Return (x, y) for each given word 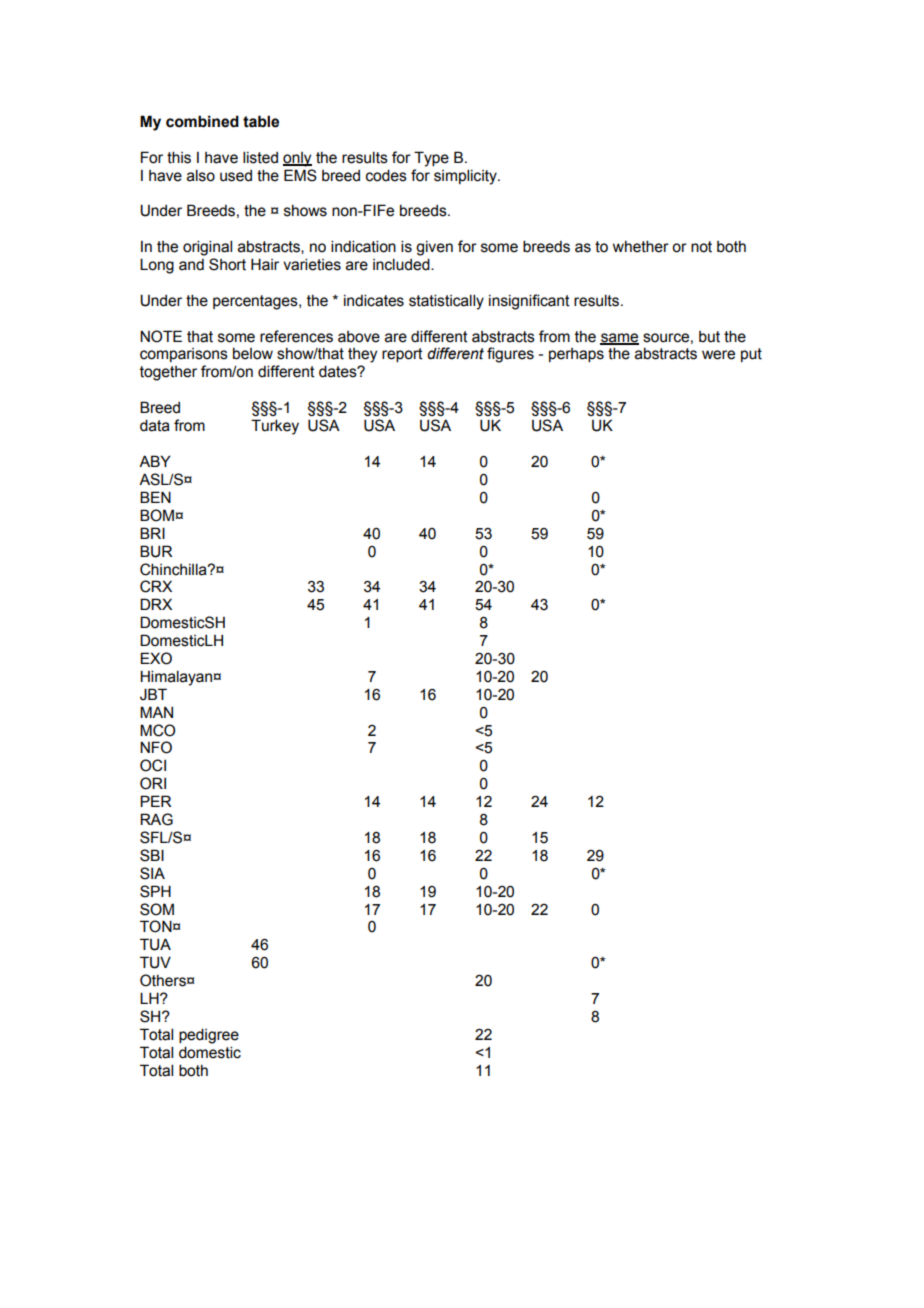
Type (431, 159)
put (751, 355)
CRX (156, 586)
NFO (156, 747)
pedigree (209, 1036)
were (718, 355)
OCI (153, 765)
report (402, 355)
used (236, 176)
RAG (156, 819)
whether (641, 246)
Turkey (275, 427)
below (253, 353)
